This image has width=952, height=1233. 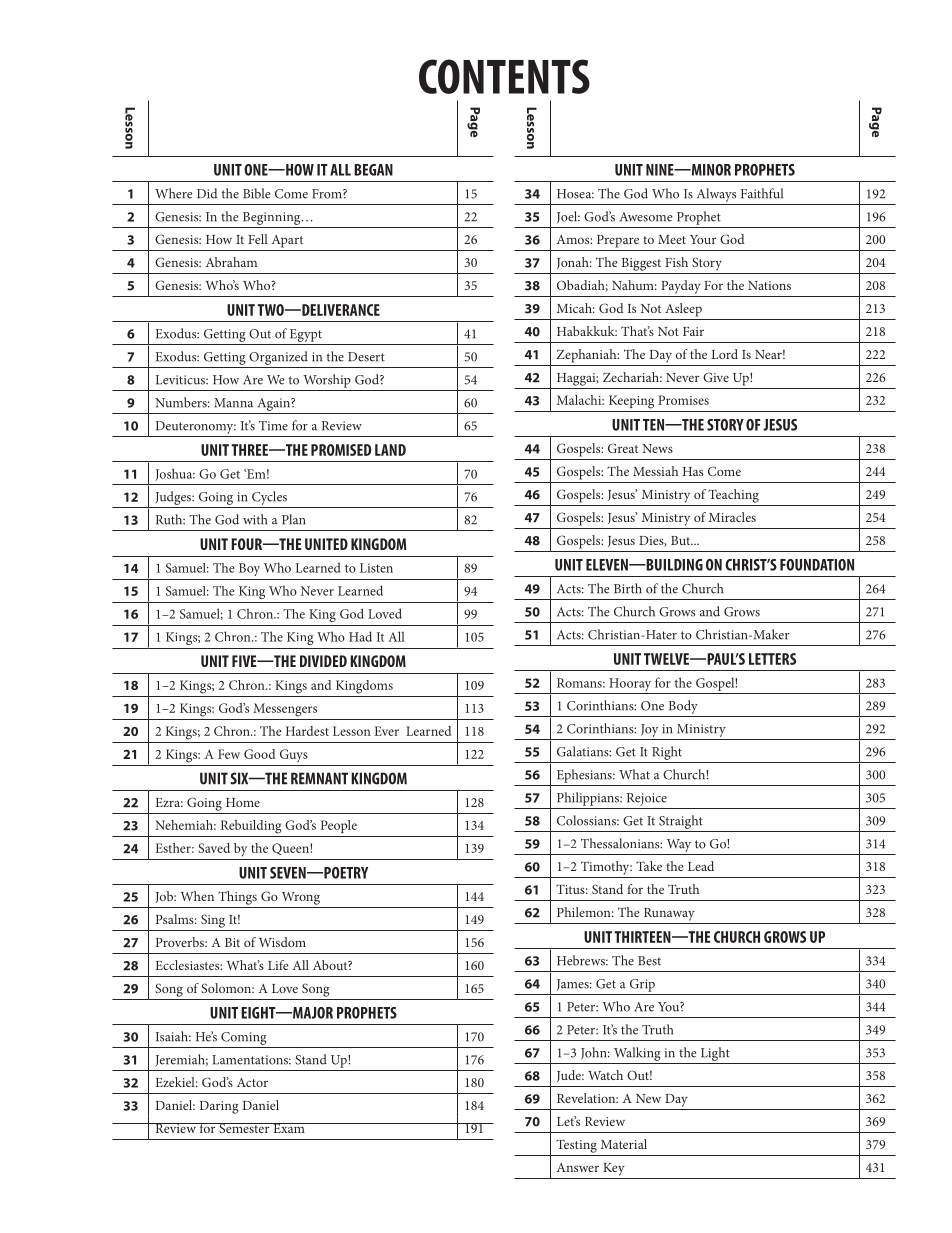 What do you see at coordinates (576, 1146) in the image?
I see `Testing` at bounding box center [576, 1146].
